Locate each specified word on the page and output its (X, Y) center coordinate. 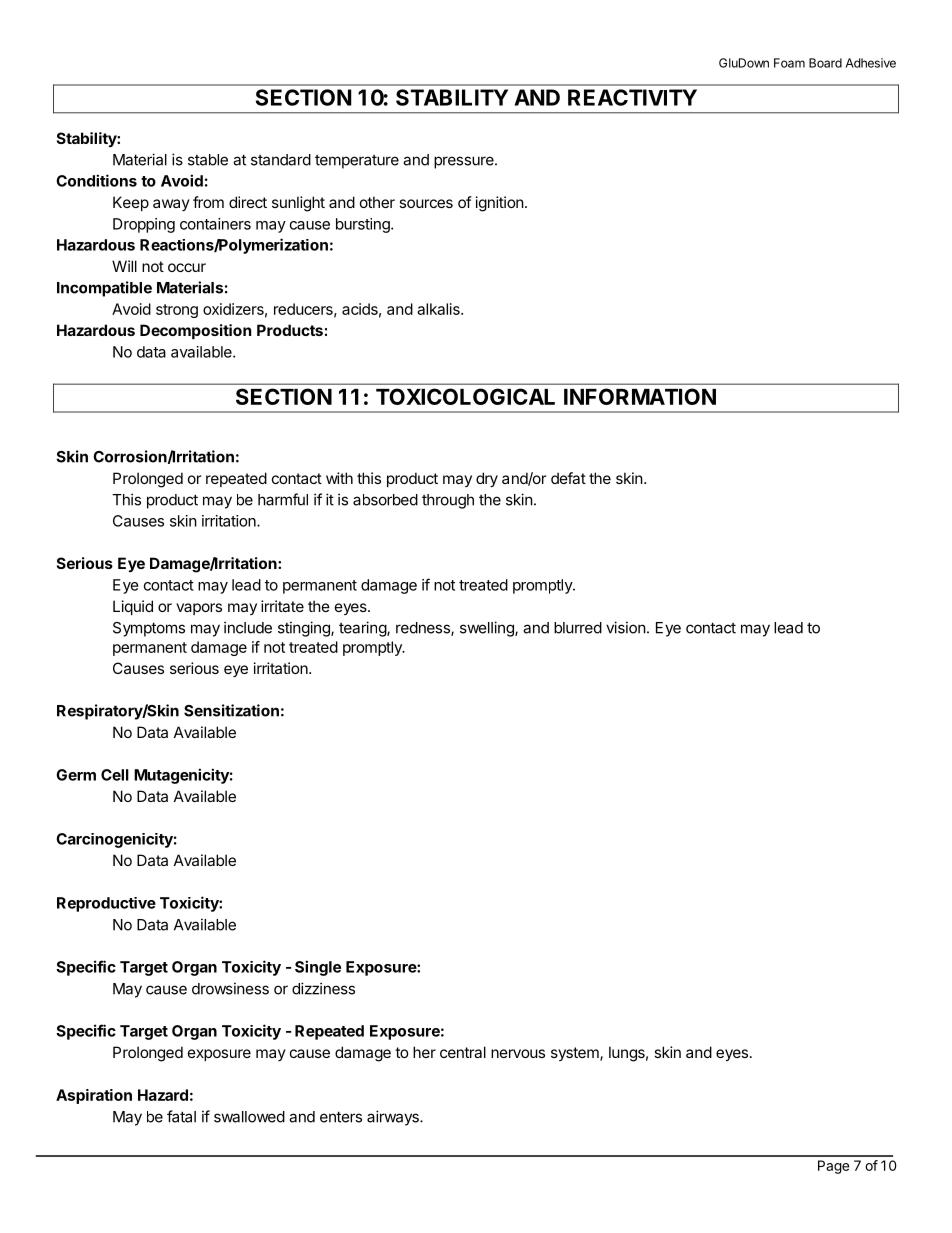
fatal (181, 1116)
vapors (199, 609)
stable (208, 160)
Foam (789, 63)
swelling (488, 629)
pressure (465, 162)
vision (626, 627)
